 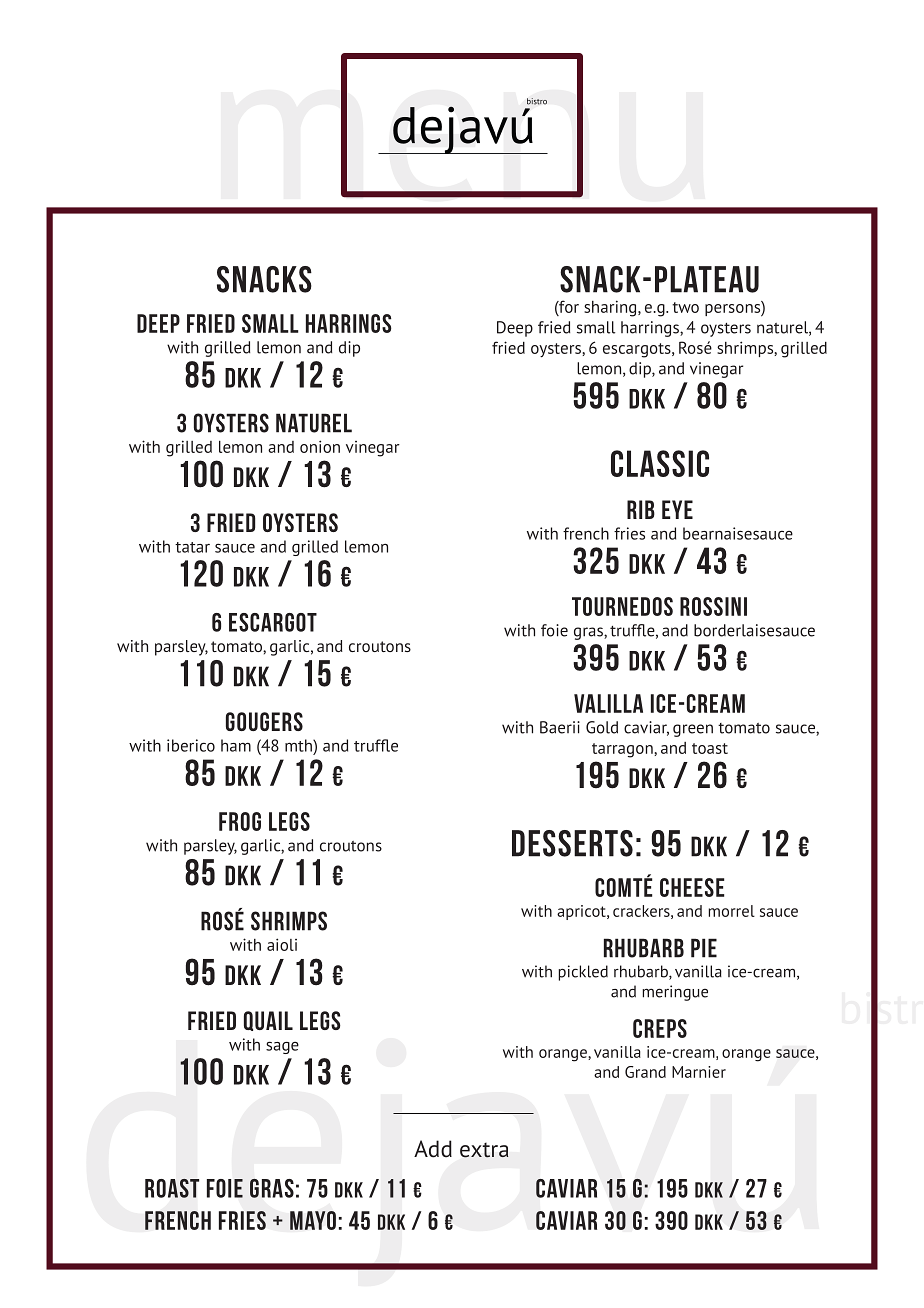 What do you see at coordinates (583, 973) in the image?
I see `pickled` at bounding box center [583, 973].
